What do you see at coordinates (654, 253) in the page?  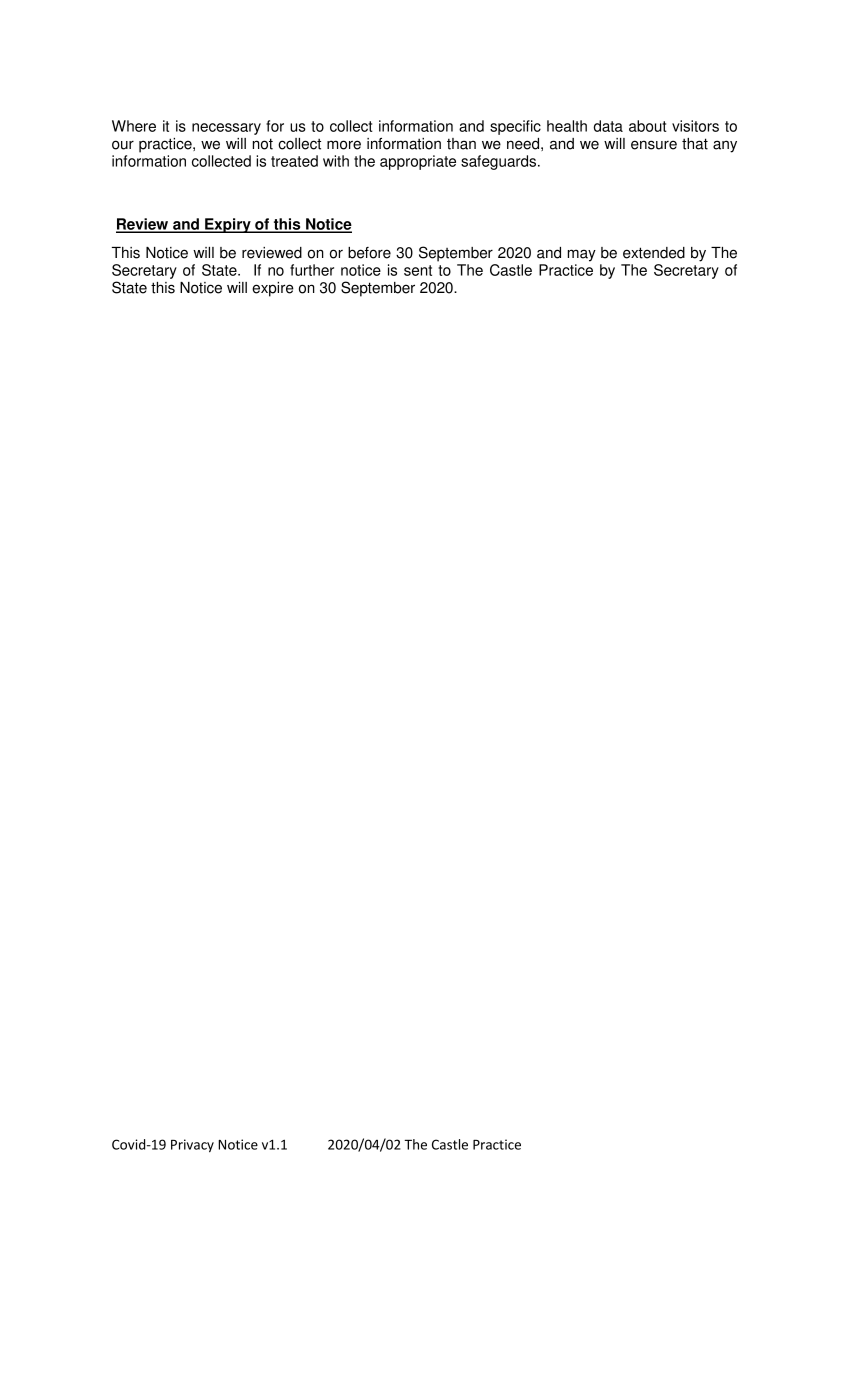 I see `extended` at bounding box center [654, 253].
